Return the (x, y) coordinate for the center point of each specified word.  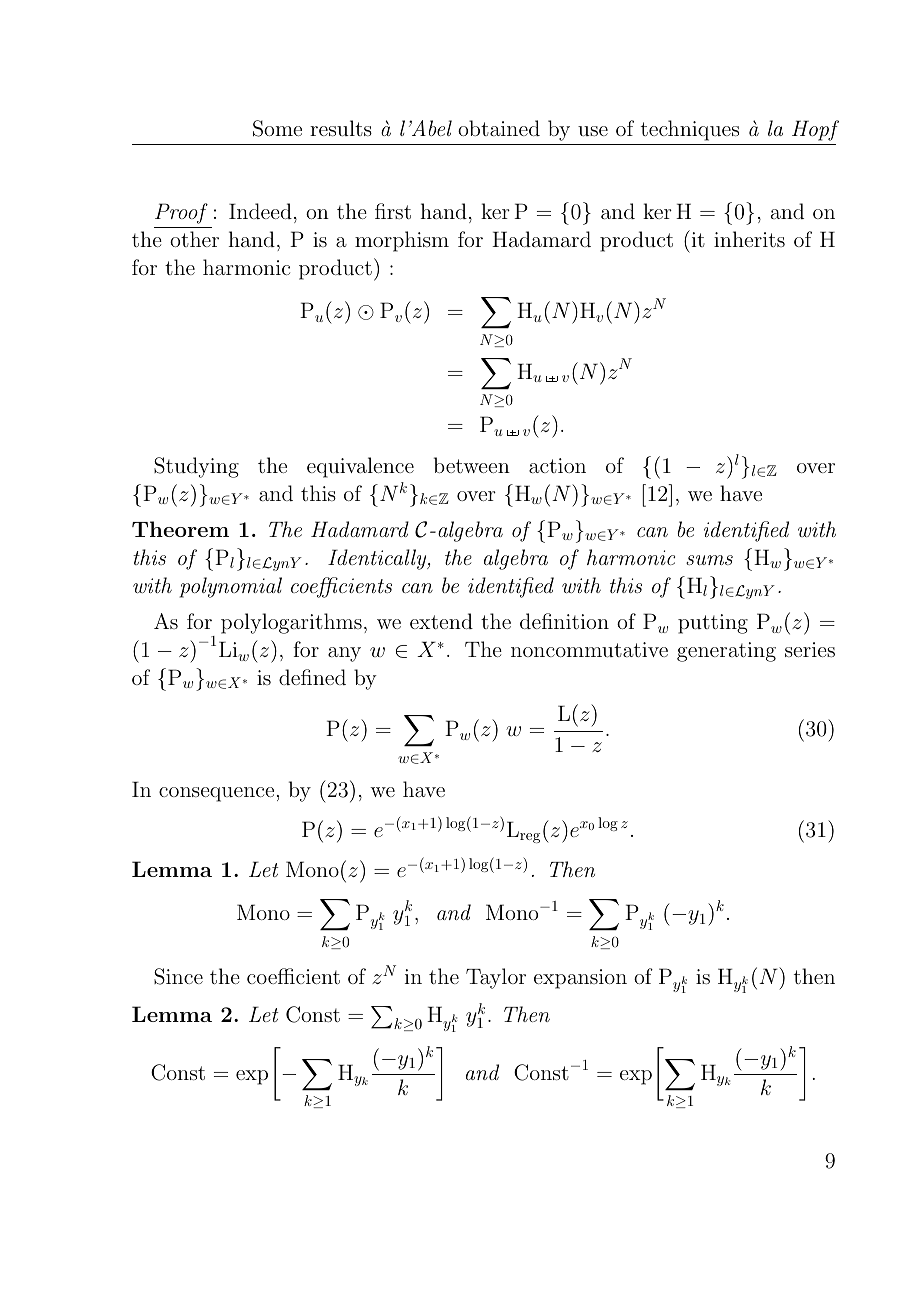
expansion (580, 979)
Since (178, 976)
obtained (499, 128)
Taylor (496, 978)
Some (277, 128)
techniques (690, 130)
